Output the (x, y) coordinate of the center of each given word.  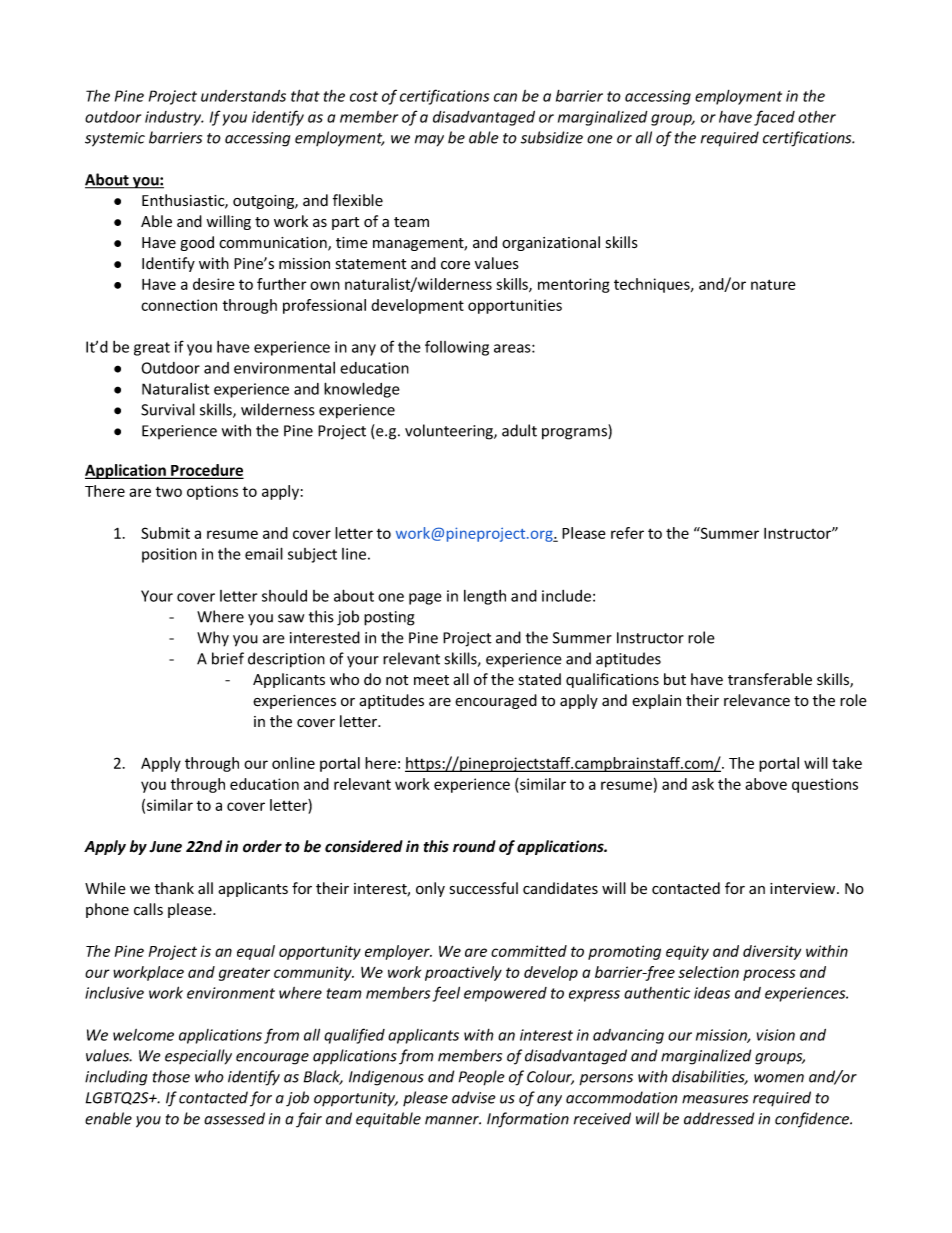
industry (174, 118)
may (429, 141)
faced (774, 118)
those (171, 1076)
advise (473, 1097)
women (779, 1078)
